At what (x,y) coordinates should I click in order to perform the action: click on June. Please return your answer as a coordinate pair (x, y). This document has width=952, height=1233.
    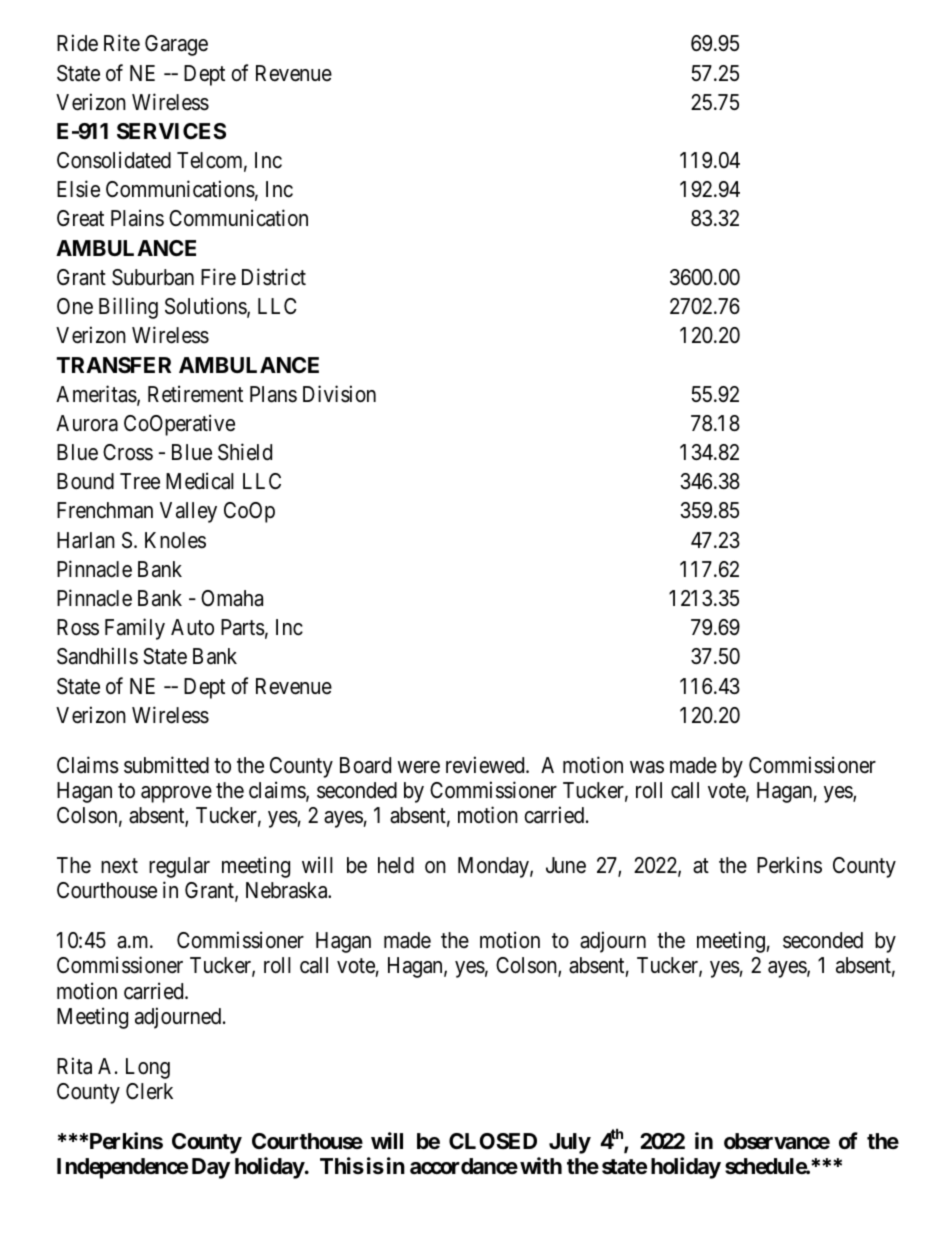
    Looking at the image, I should click on (566, 865).
